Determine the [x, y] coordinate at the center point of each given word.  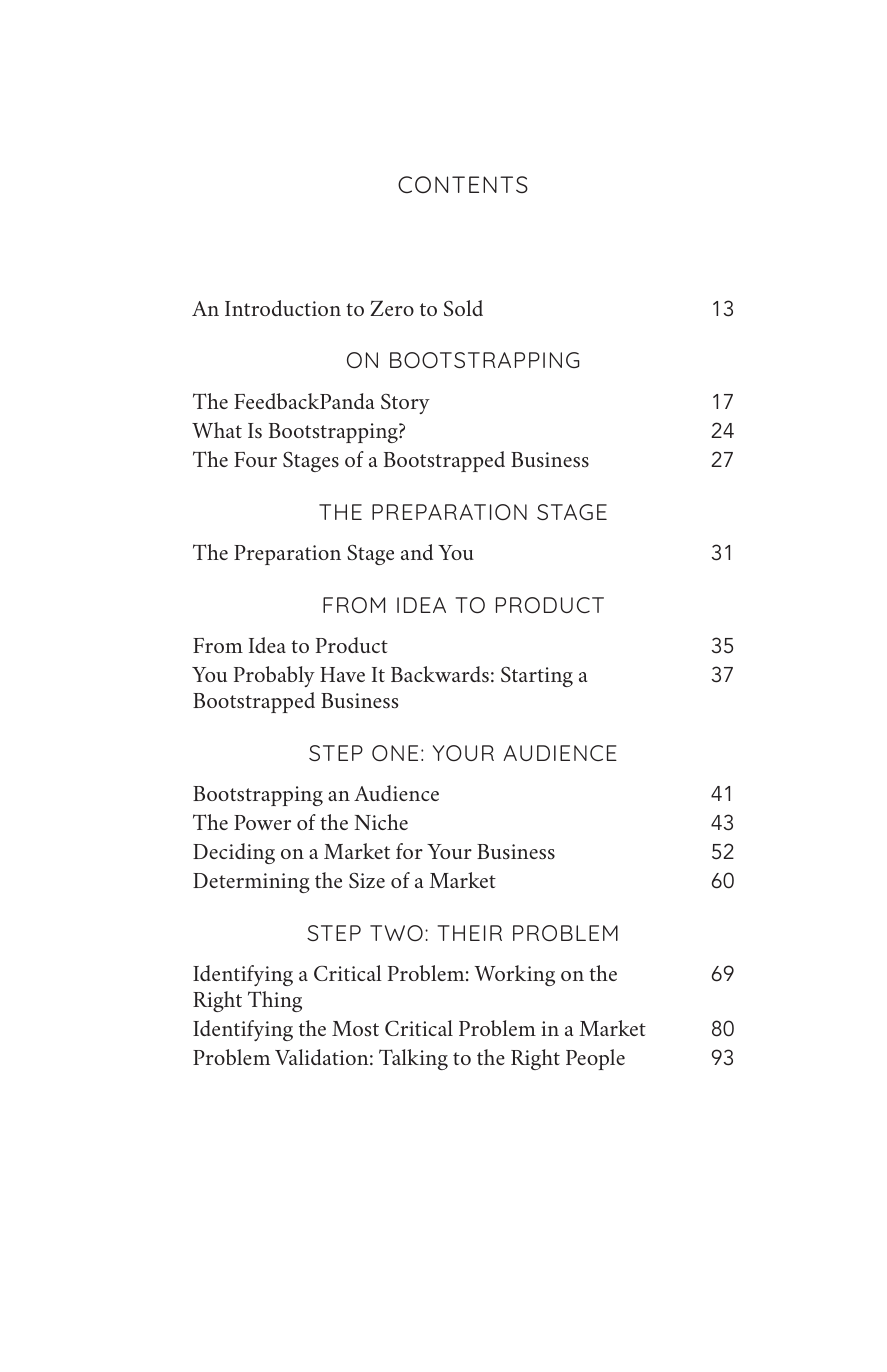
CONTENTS [463, 184]
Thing [275, 1001]
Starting [537, 677]
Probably [274, 676]
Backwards [440, 674]
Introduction [283, 308]
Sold [463, 308]
